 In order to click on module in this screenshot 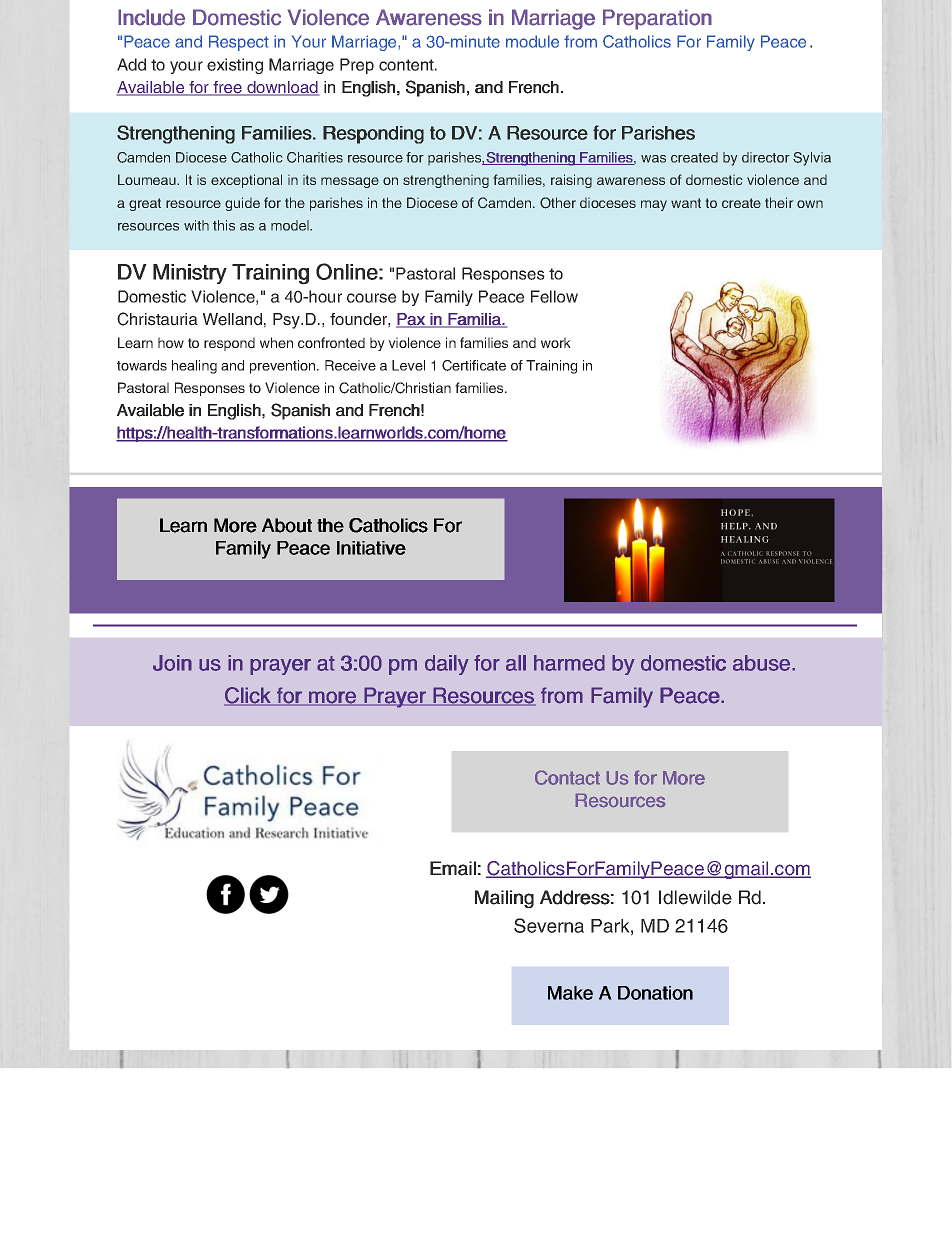, I will do `click(532, 41)`.
